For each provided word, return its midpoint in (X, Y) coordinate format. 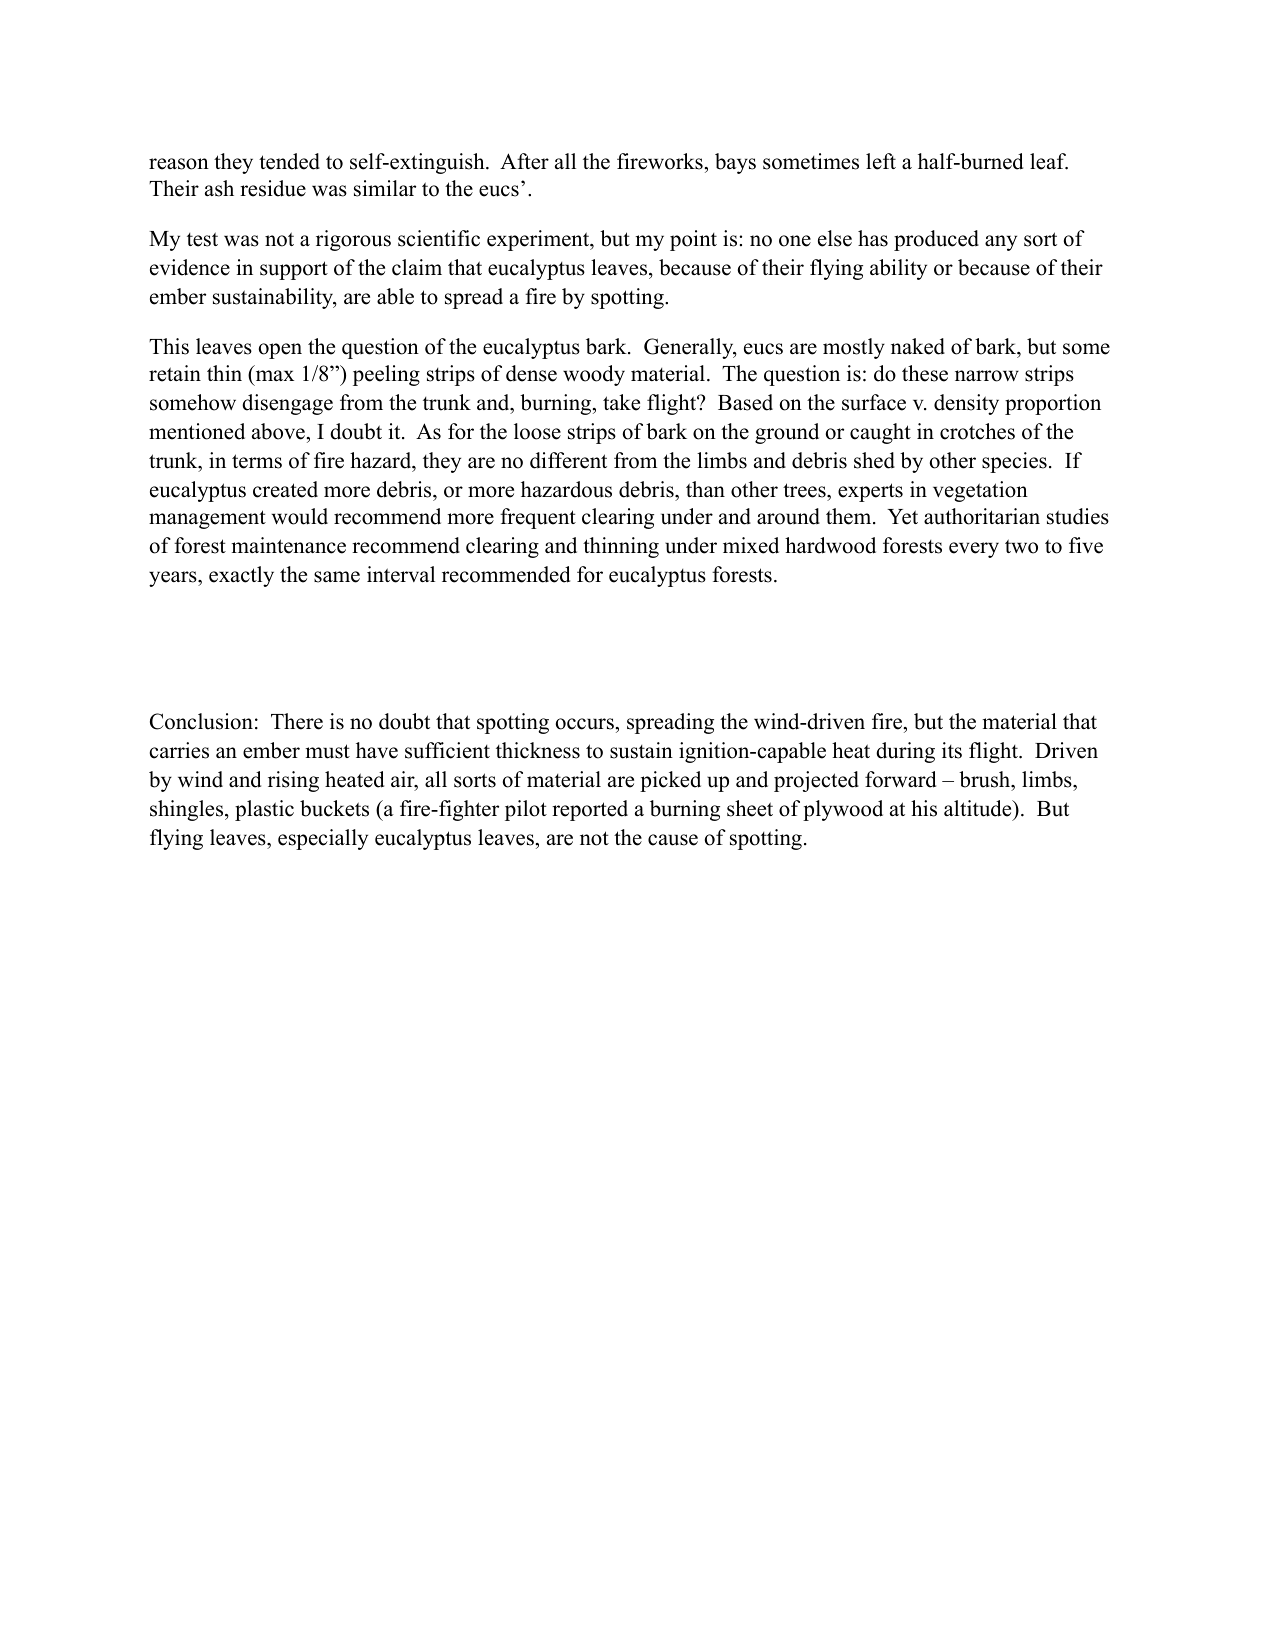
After (524, 161)
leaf (1049, 161)
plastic (264, 810)
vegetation (980, 491)
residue (273, 188)
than (705, 489)
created (285, 489)
